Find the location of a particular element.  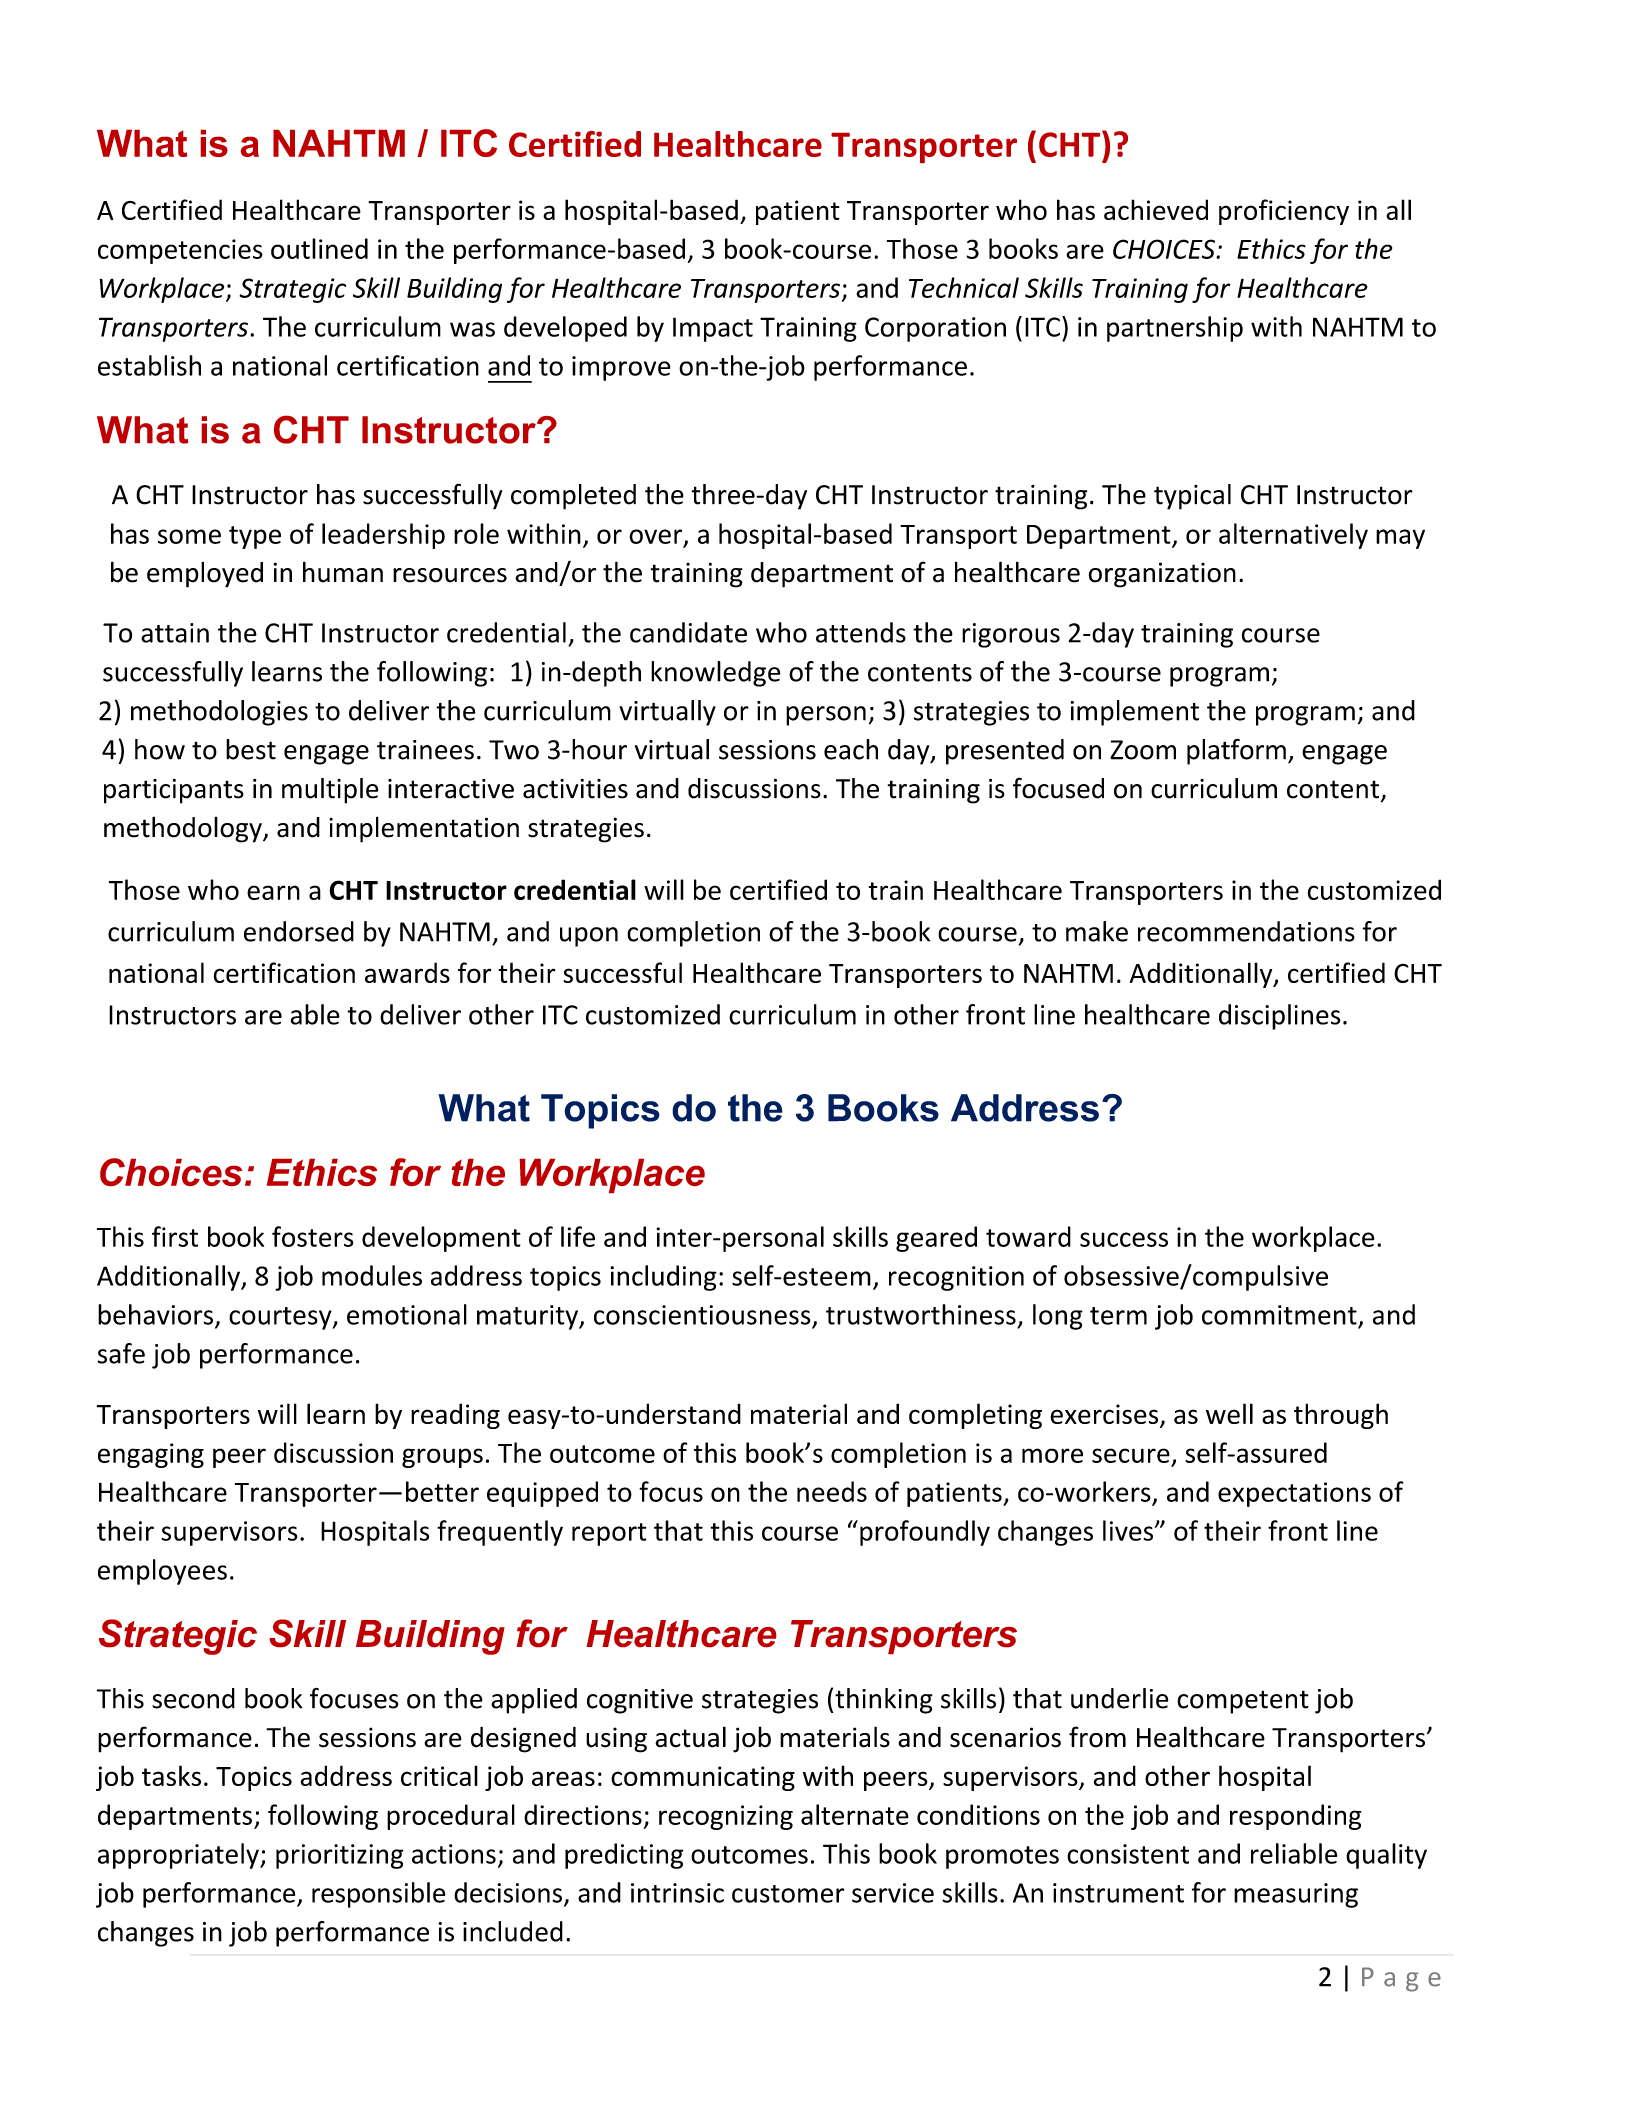

candidate is located at coordinates (688, 632).
